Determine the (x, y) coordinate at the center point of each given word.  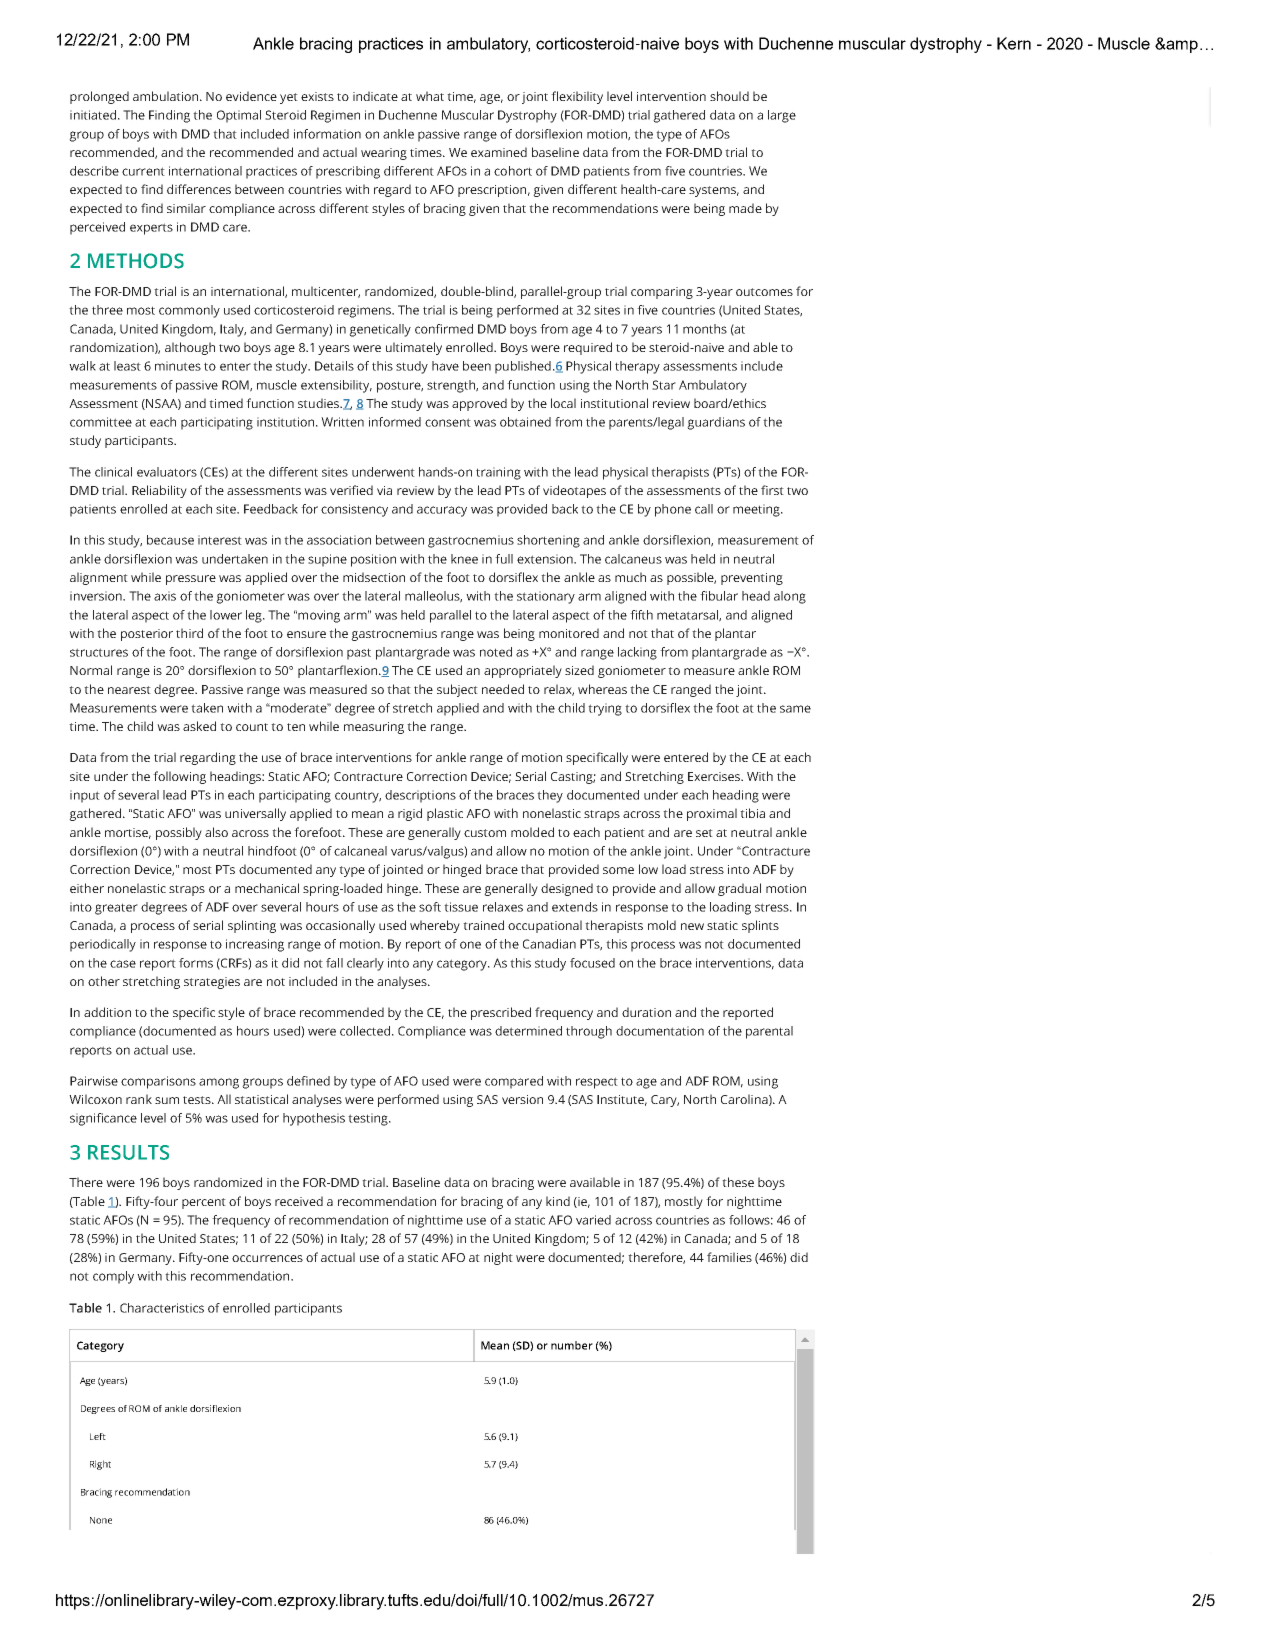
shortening (548, 541)
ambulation (167, 96)
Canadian (549, 944)
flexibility (577, 97)
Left (98, 1436)
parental (769, 1032)
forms (196, 963)
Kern (1014, 43)
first (772, 490)
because (170, 540)
